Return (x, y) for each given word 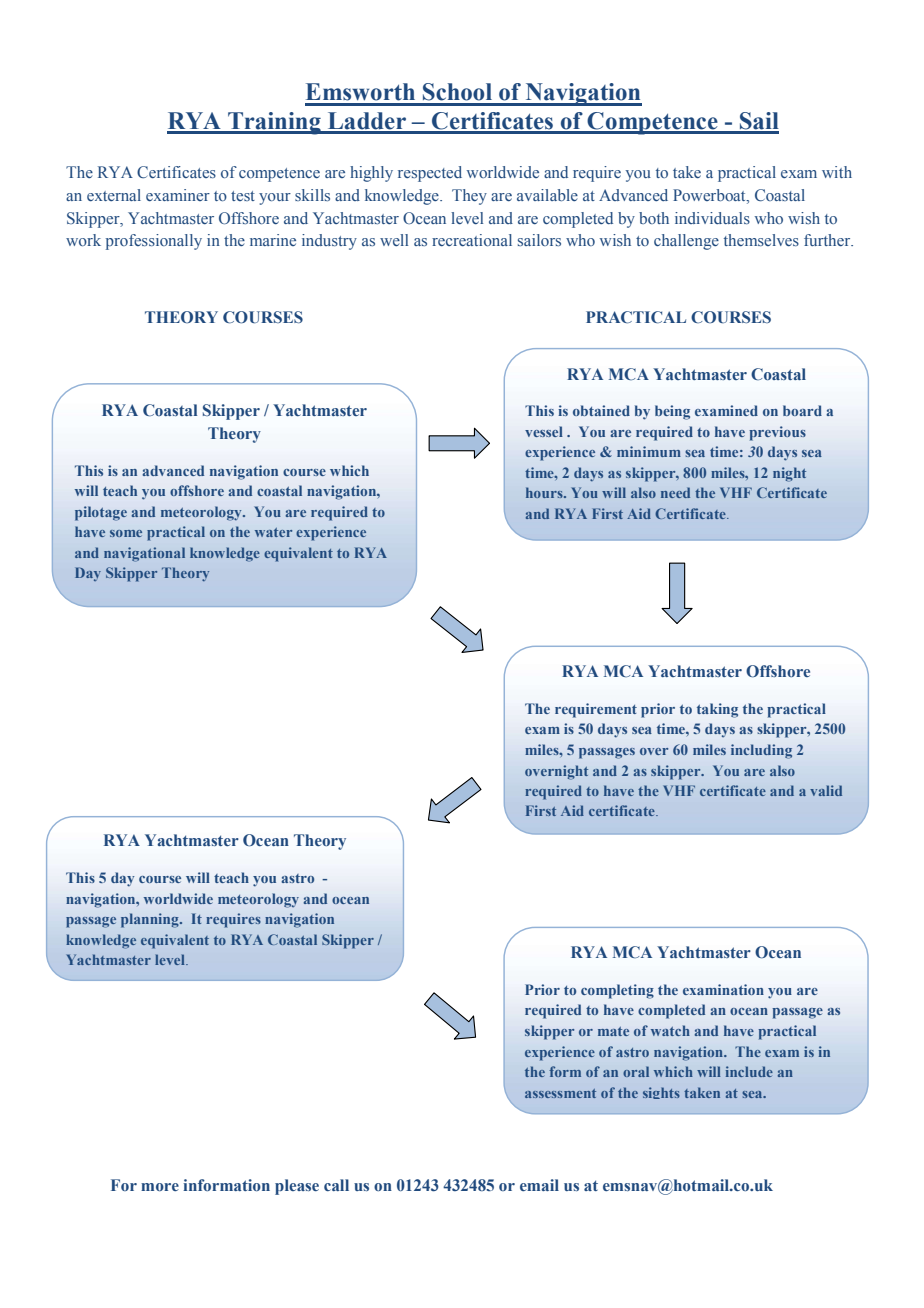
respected (430, 174)
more (160, 1187)
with (837, 172)
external (114, 195)
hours (545, 492)
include (749, 1071)
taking (717, 710)
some (126, 533)
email (539, 1185)
